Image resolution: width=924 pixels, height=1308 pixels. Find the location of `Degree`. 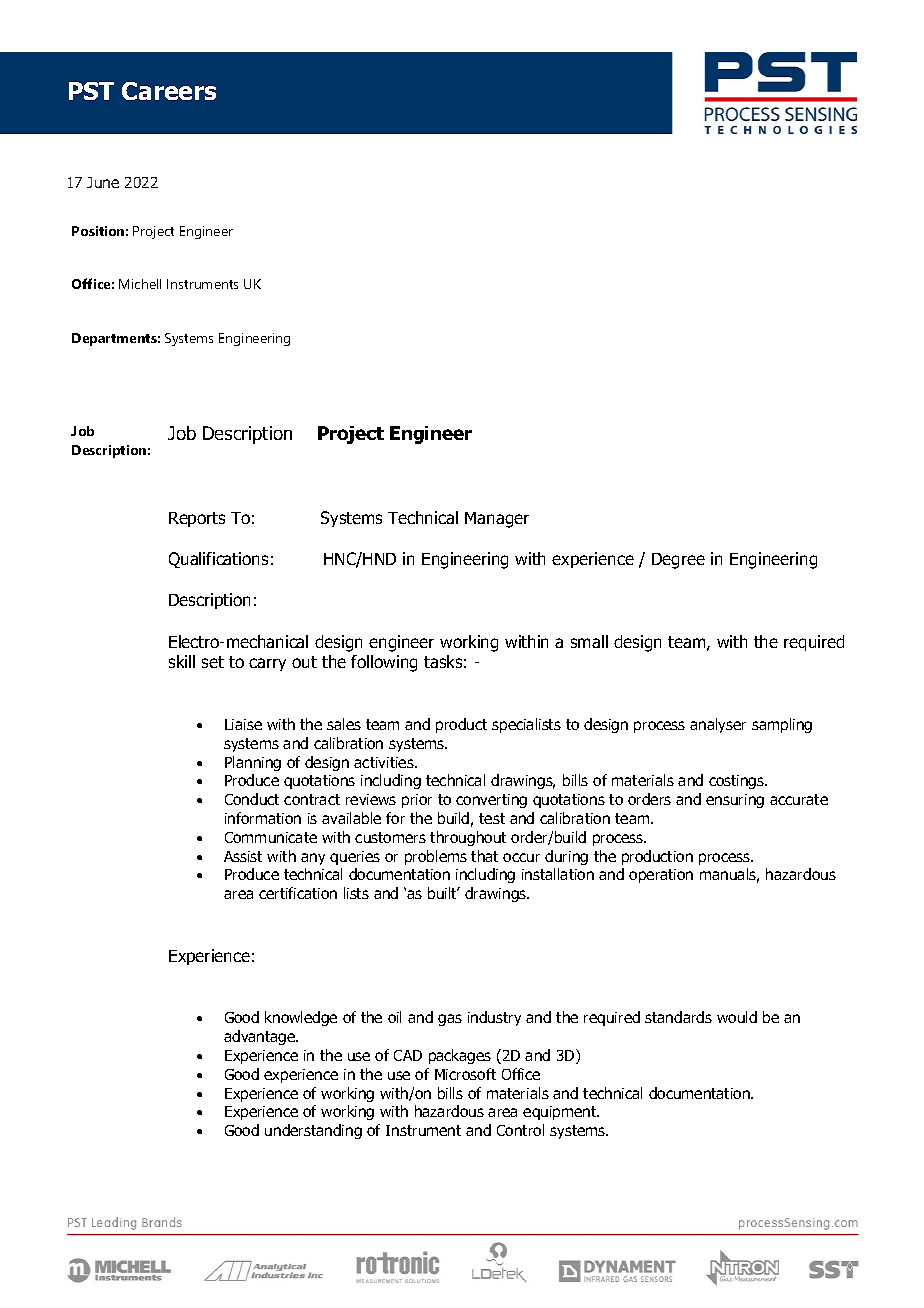

Degree is located at coordinates (678, 561).
